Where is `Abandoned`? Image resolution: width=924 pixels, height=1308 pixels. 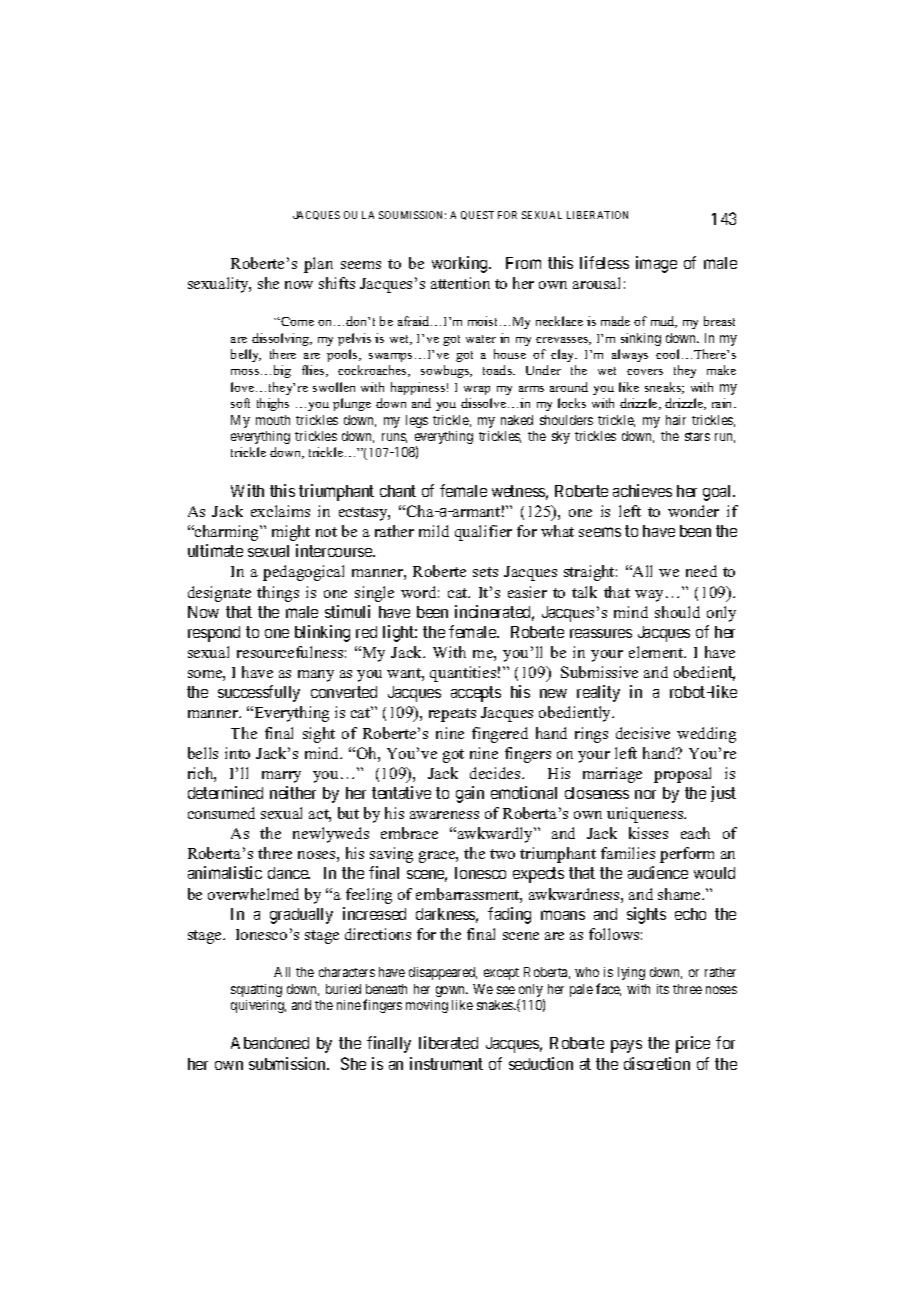
Abandoned is located at coordinates (270, 1043).
